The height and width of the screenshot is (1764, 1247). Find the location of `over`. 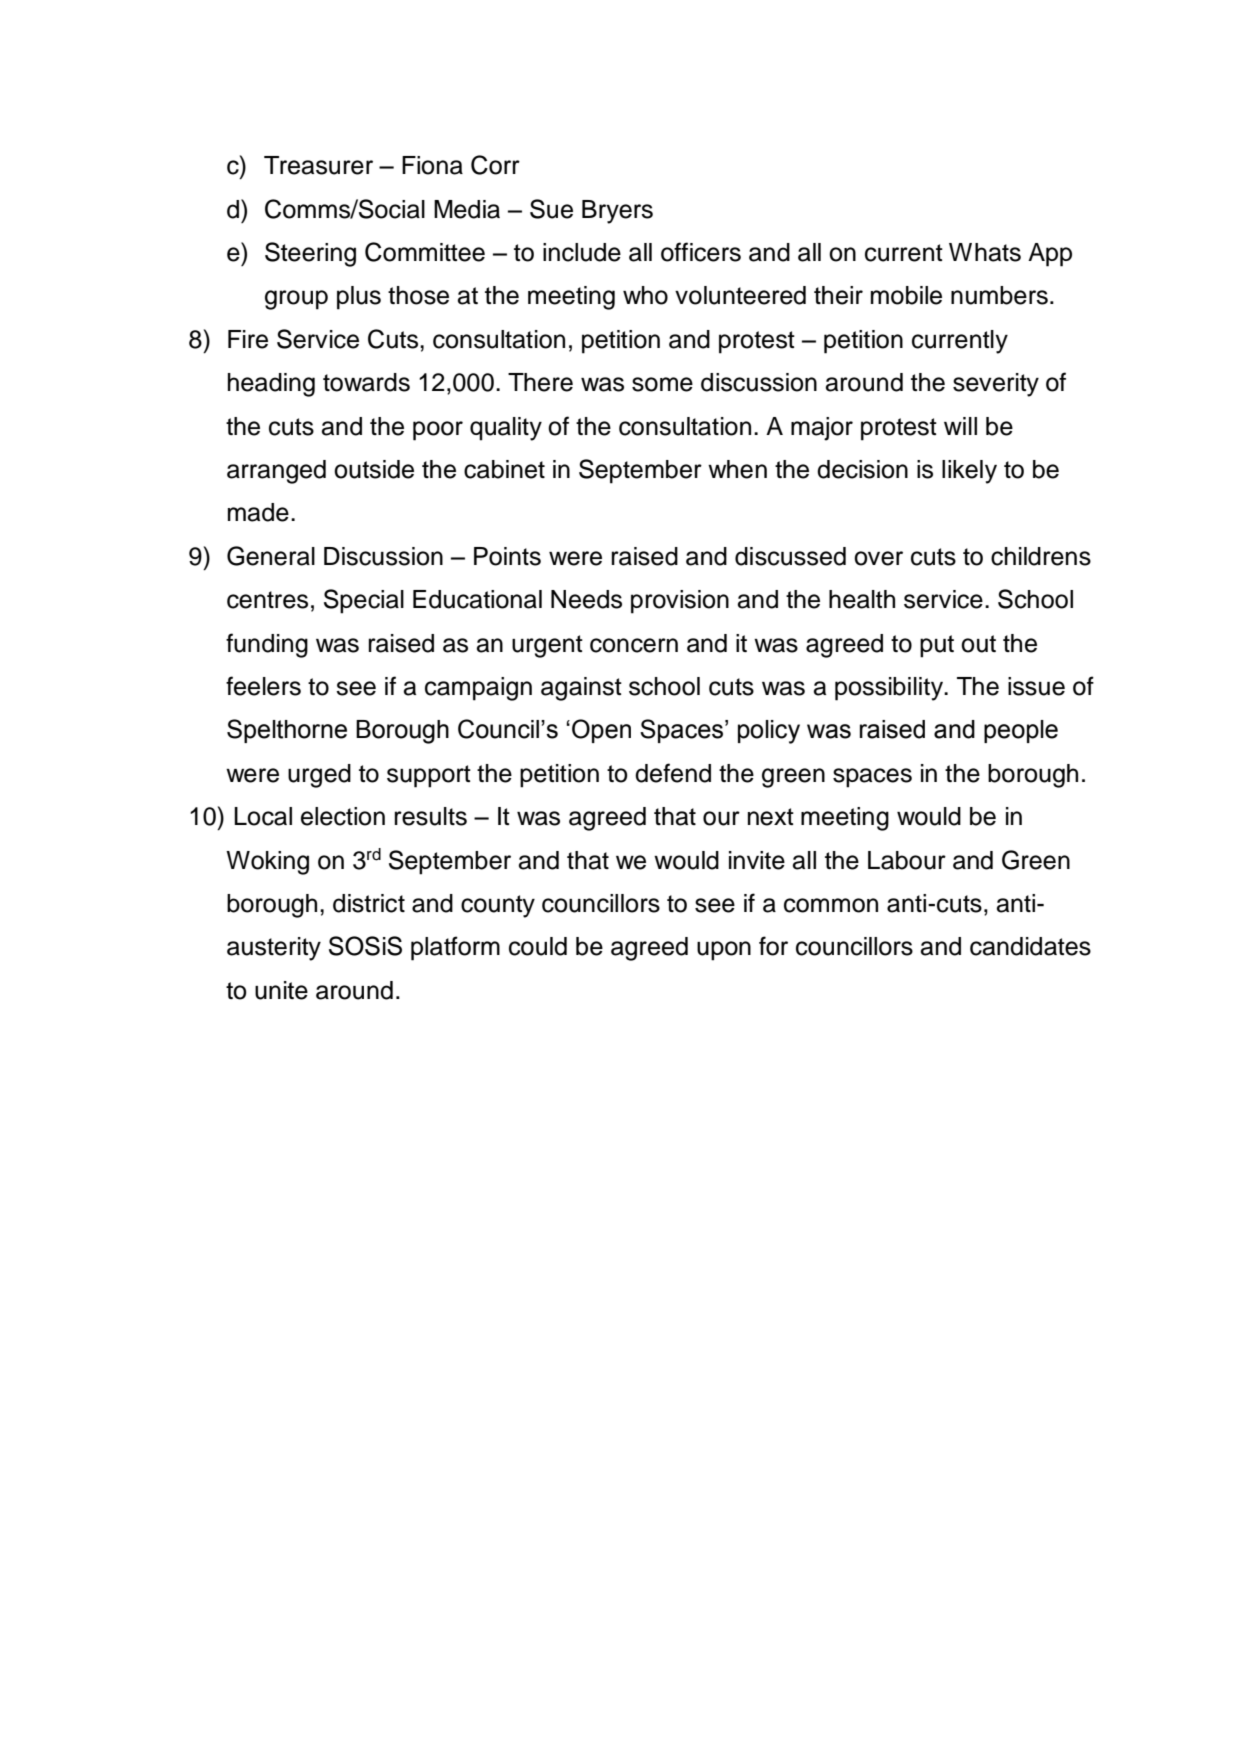

over is located at coordinates (878, 558).
